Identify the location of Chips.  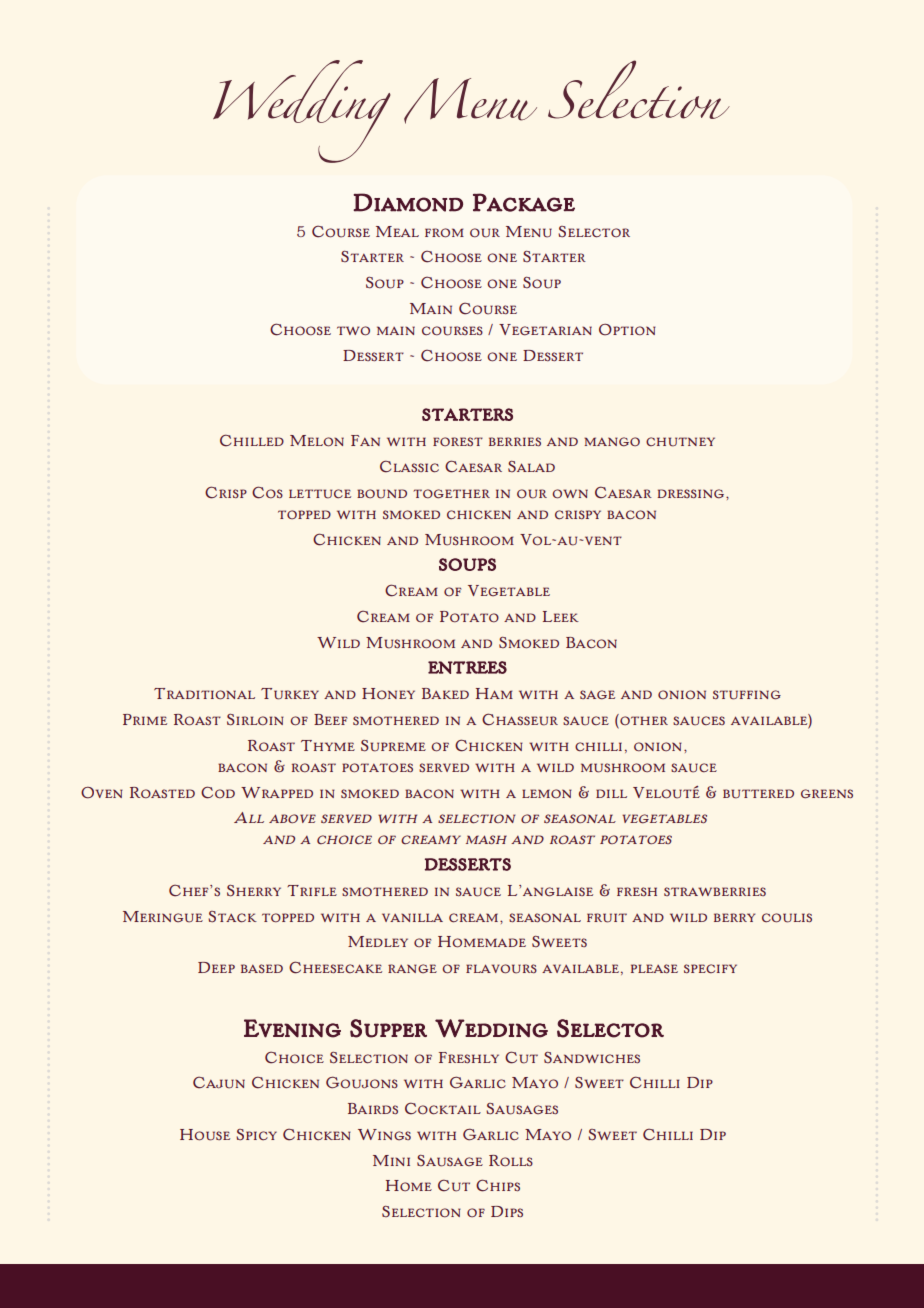
(498, 1185).
